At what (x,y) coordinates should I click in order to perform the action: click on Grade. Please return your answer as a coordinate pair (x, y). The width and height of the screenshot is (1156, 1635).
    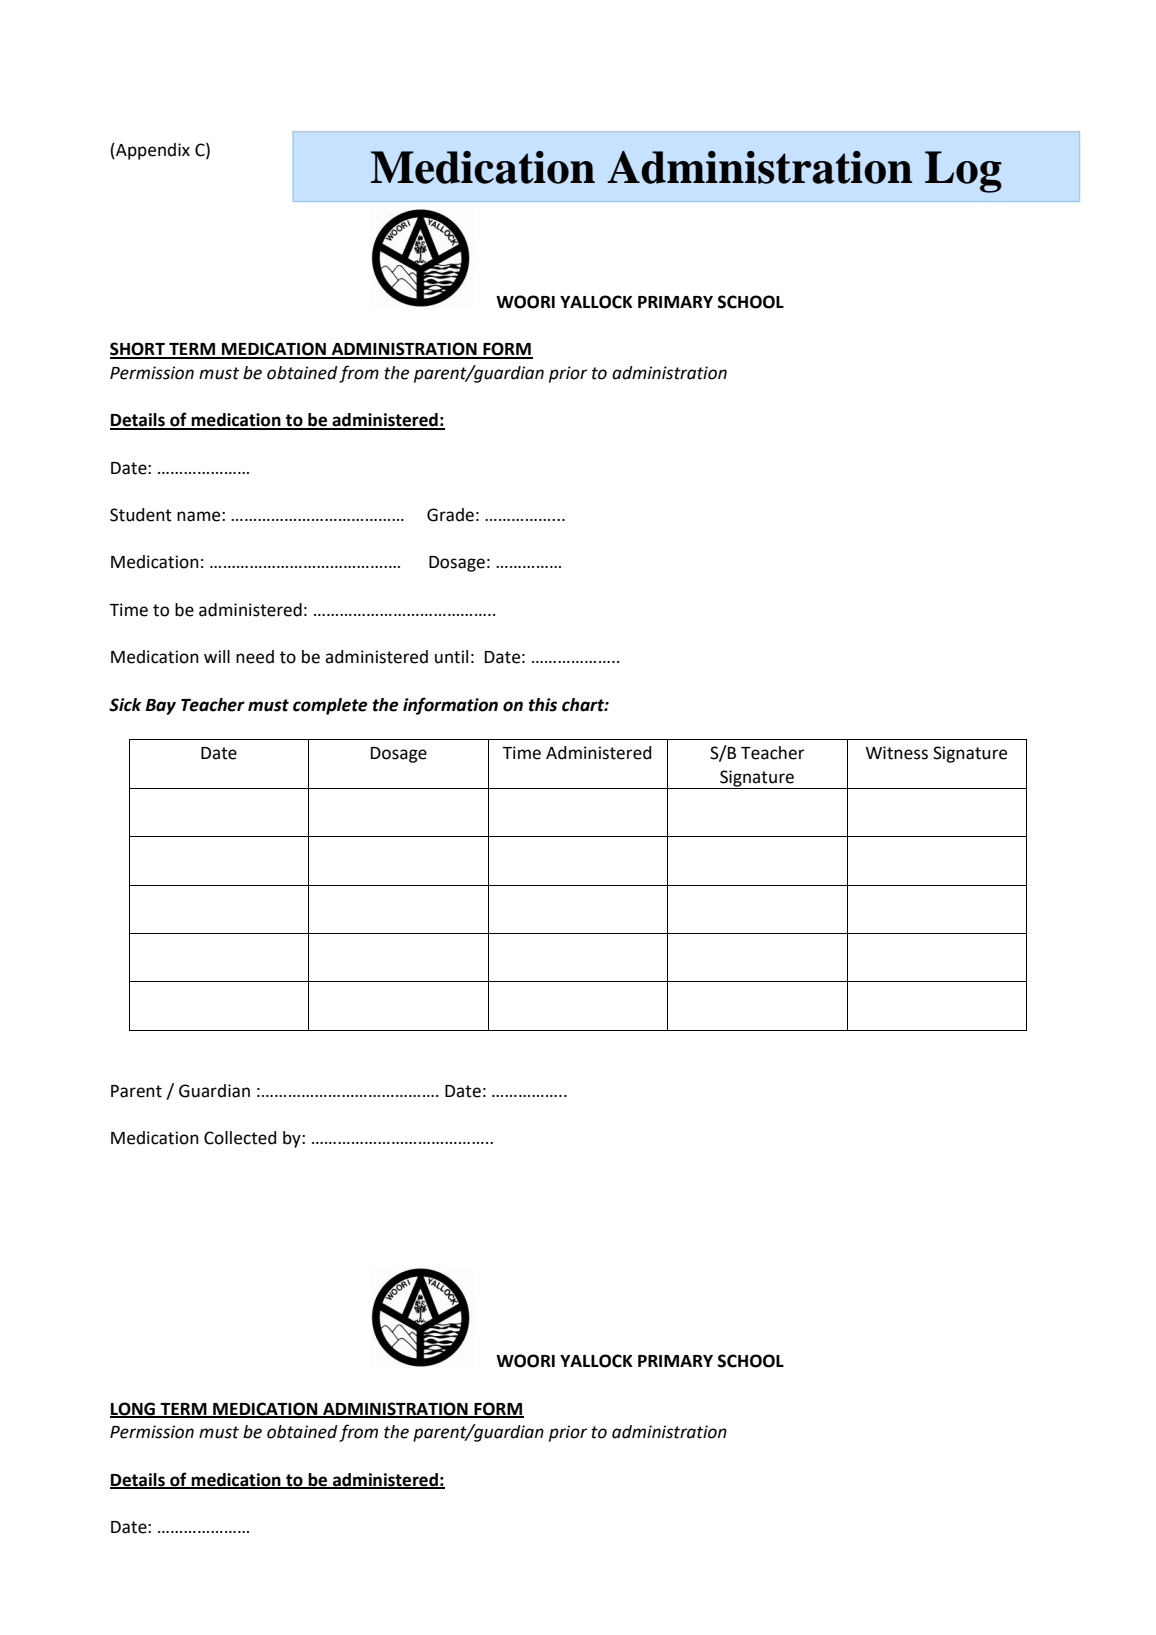
    Looking at the image, I should click on (450, 515).
